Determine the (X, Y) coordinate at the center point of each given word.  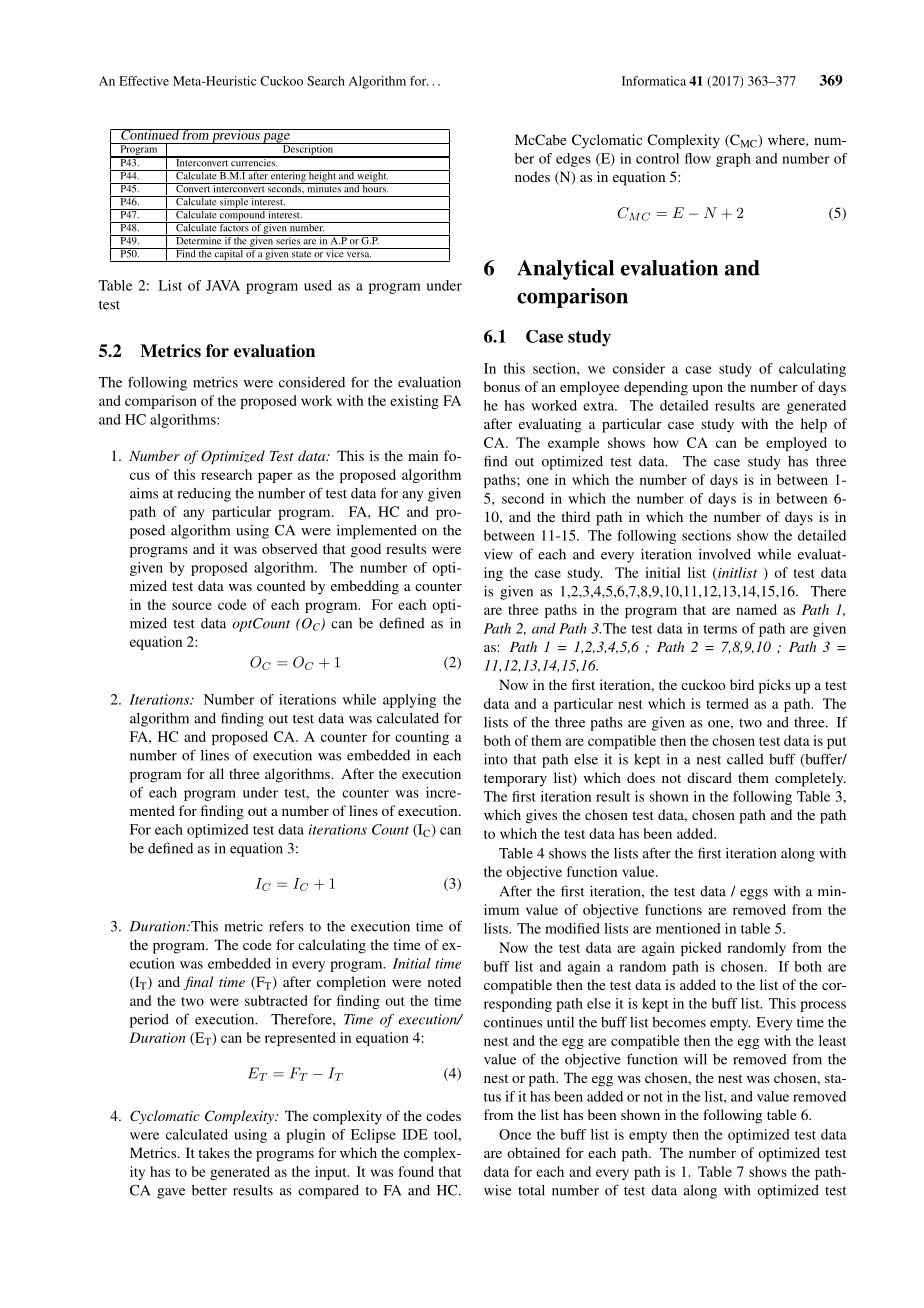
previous (236, 136)
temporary (515, 780)
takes (214, 1152)
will (695, 1059)
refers (286, 926)
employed (796, 444)
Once (515, 1134)
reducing (204, 495)
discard (709, 777)
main (423, 455)
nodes (532, 176)
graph (733, 160)
